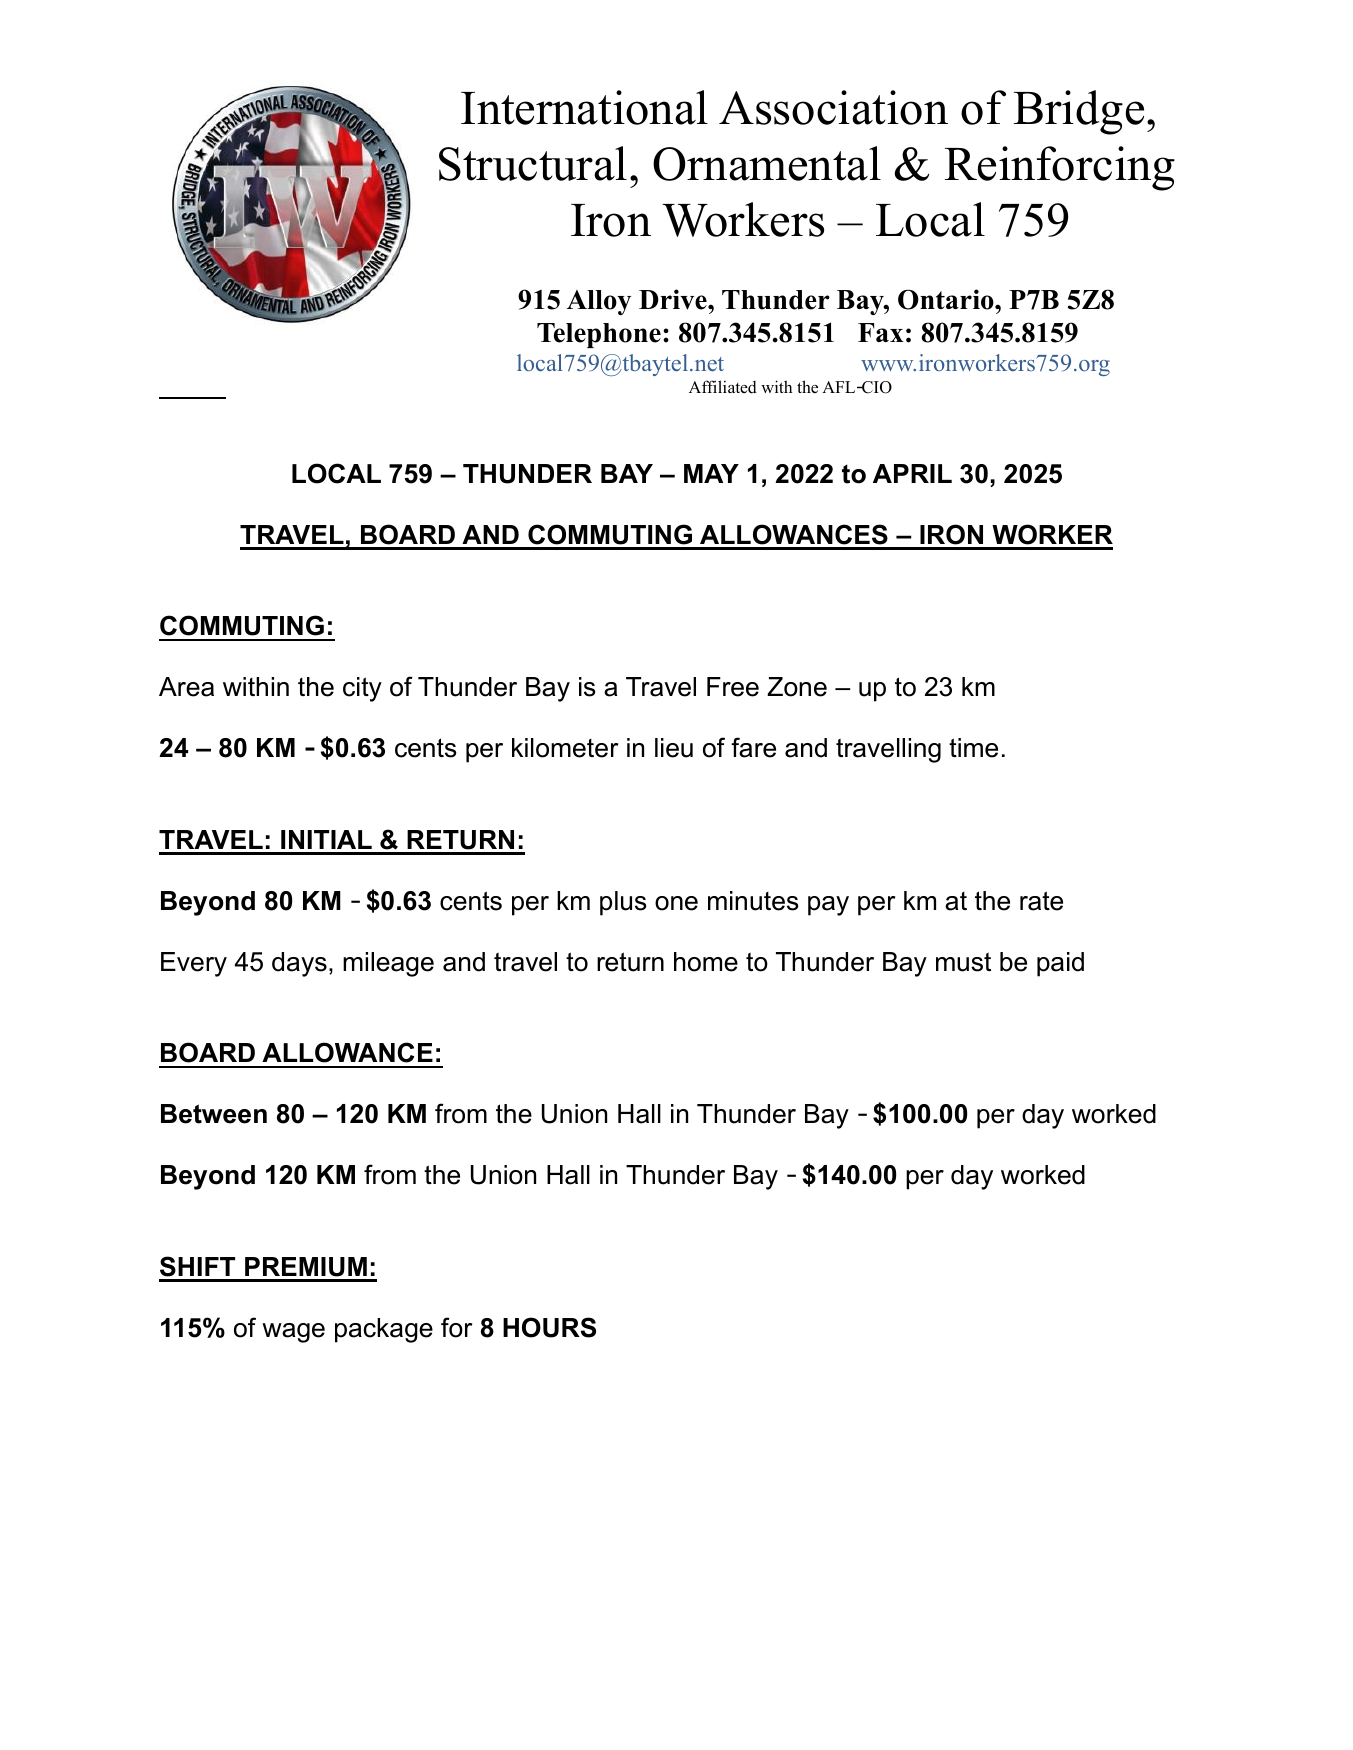 The width and height of the screenshot is (1353, 1750). Describe the element at coordinates (1060, 964) in the screenshot. I see `paid` at that location.
